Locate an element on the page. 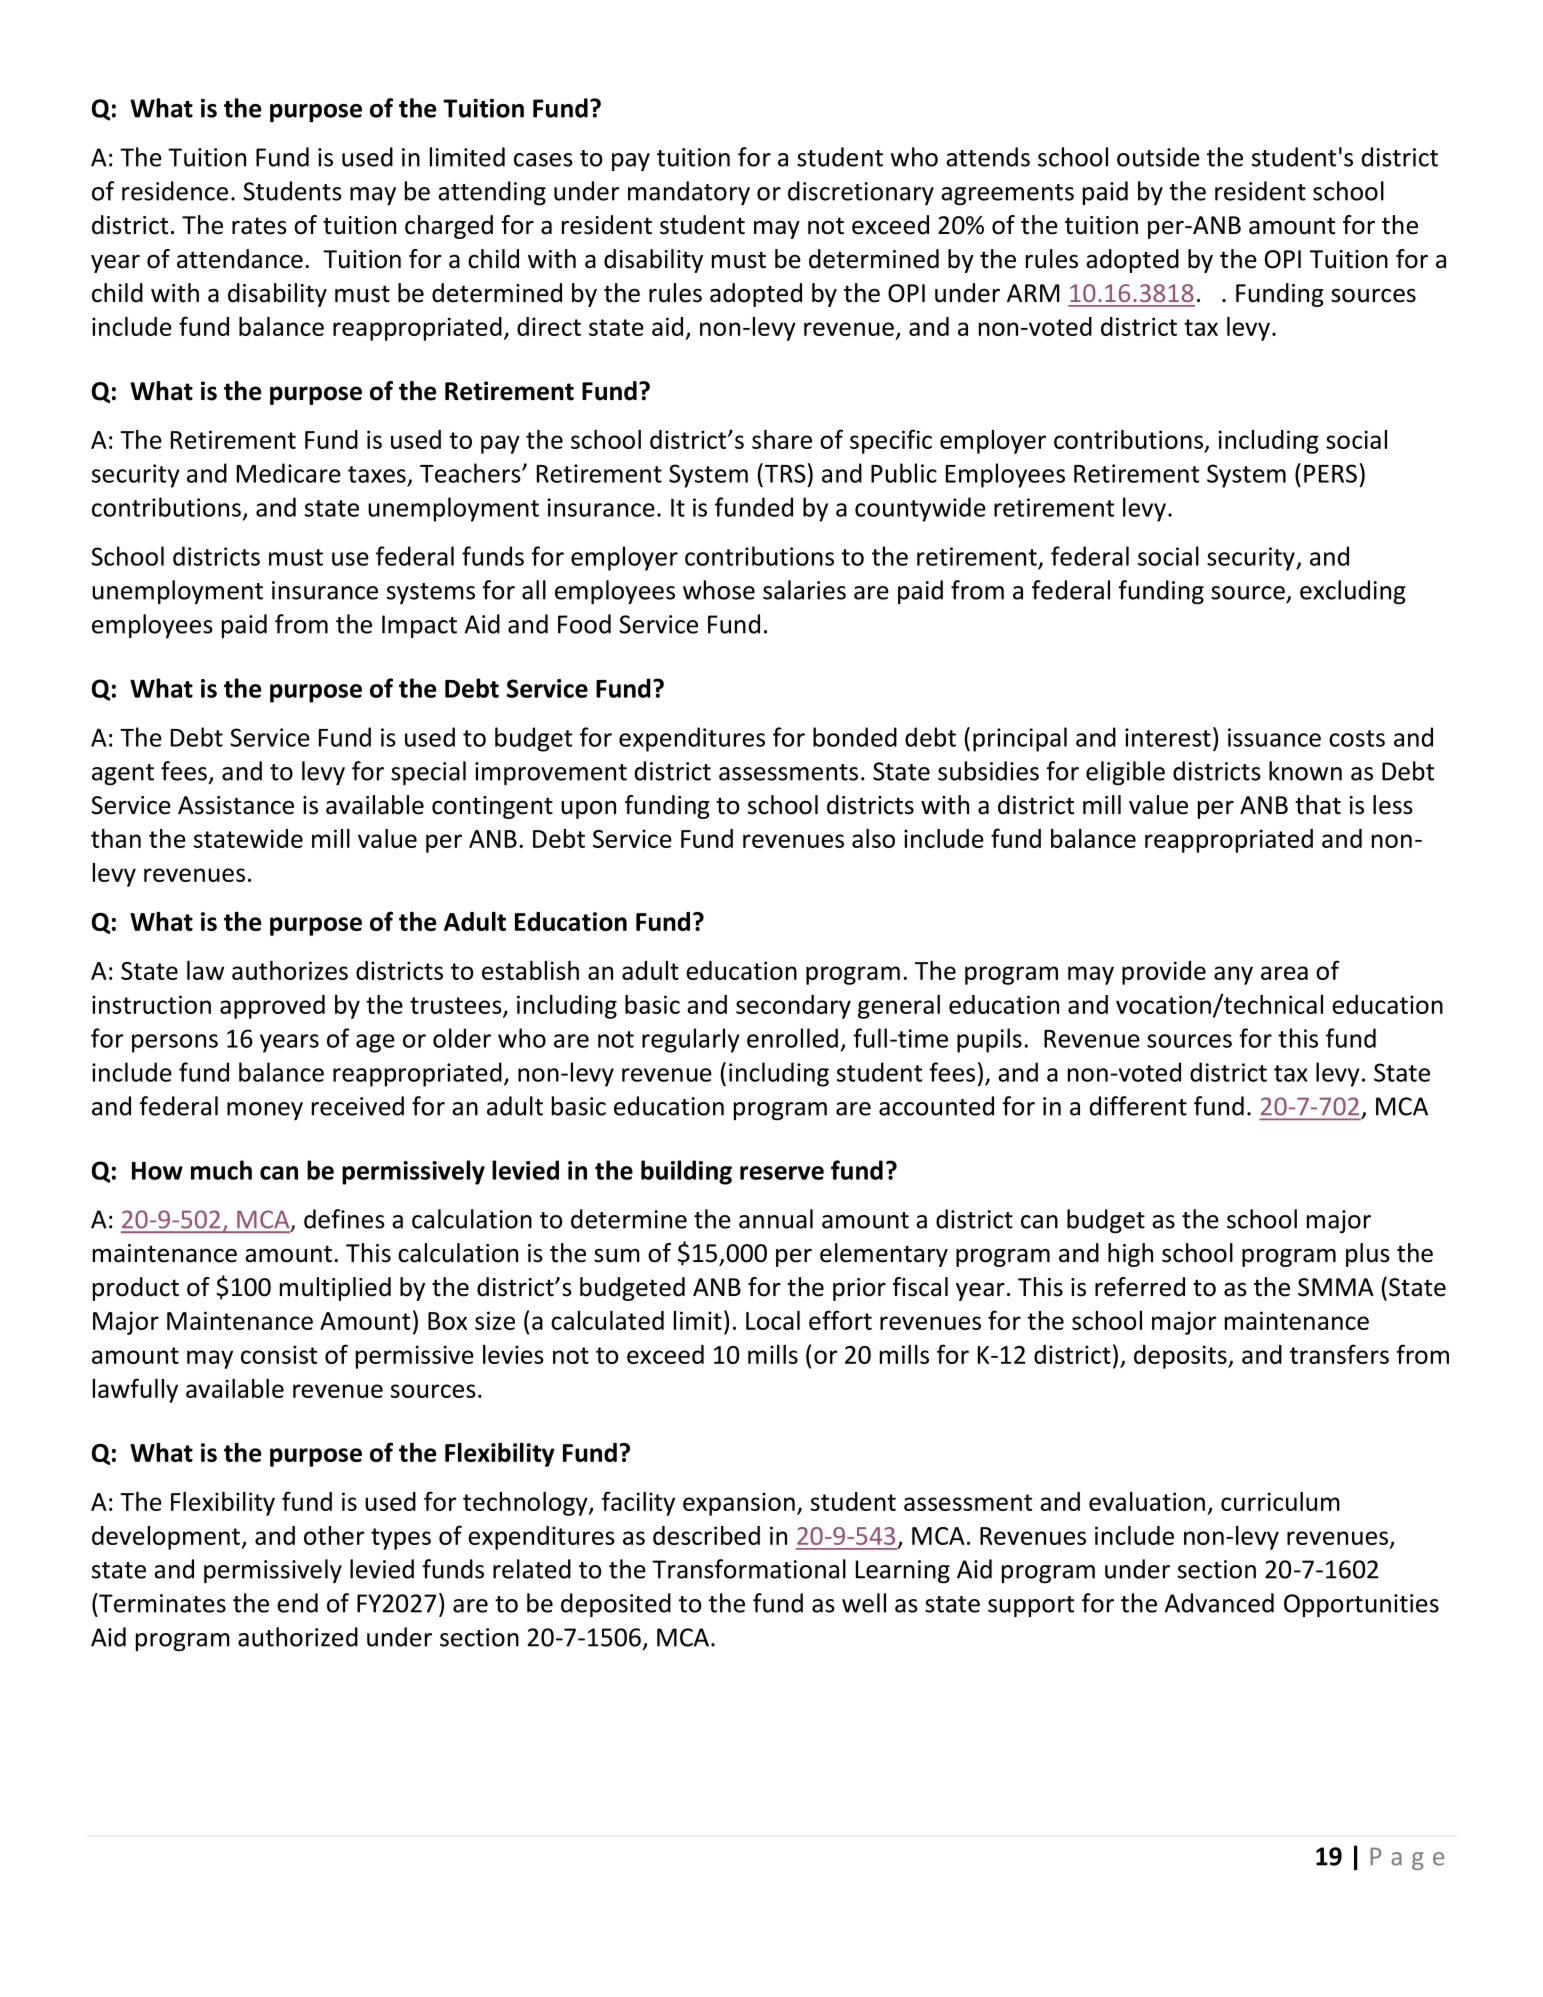 The width and height of the page is (1543, 1997). excluding is located at coordinates (1353, 592).
